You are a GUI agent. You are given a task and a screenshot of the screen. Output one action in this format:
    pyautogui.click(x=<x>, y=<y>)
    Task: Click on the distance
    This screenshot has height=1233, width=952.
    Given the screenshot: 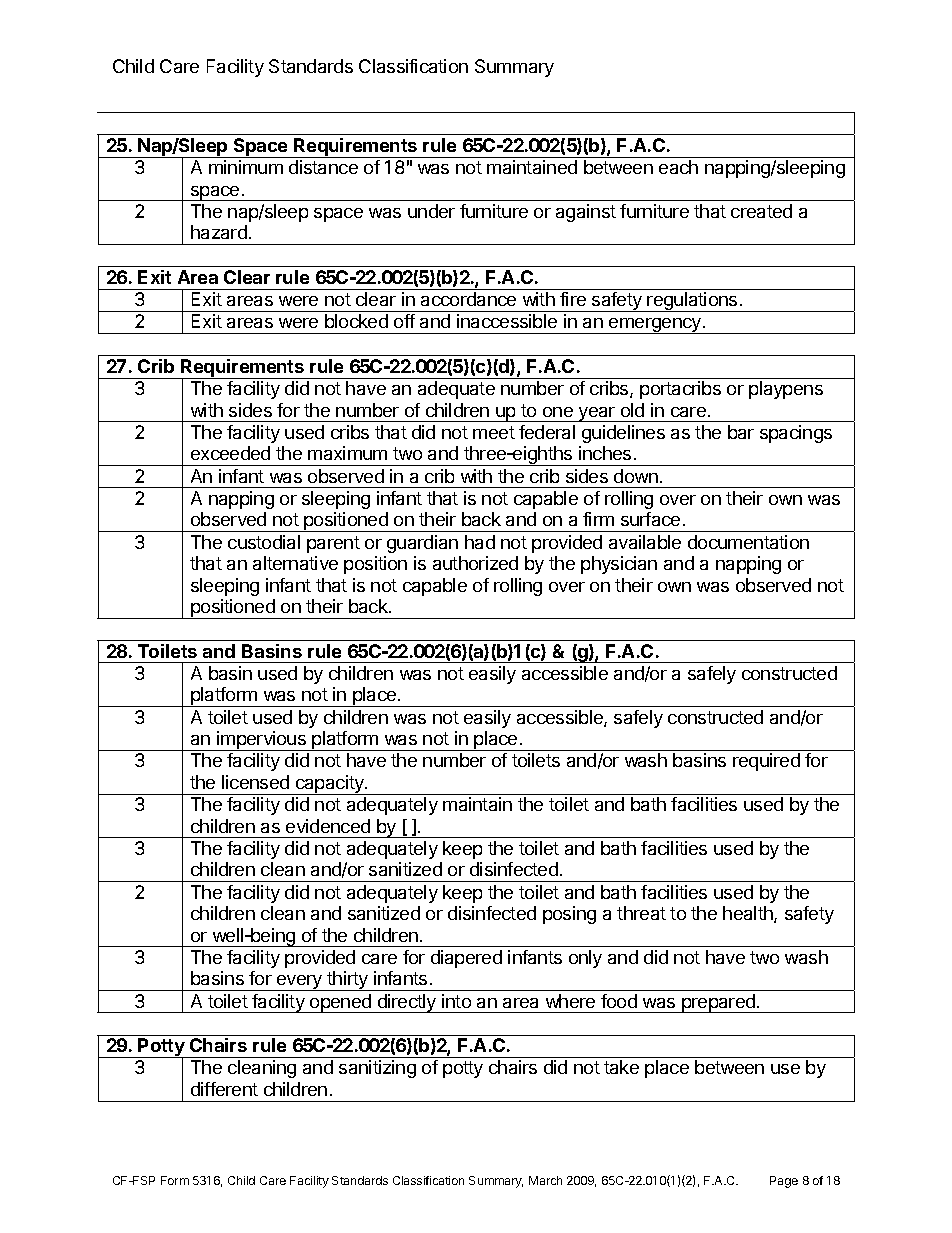 What is the action you would take?
    pyautogui.click(x=323, y=167)
